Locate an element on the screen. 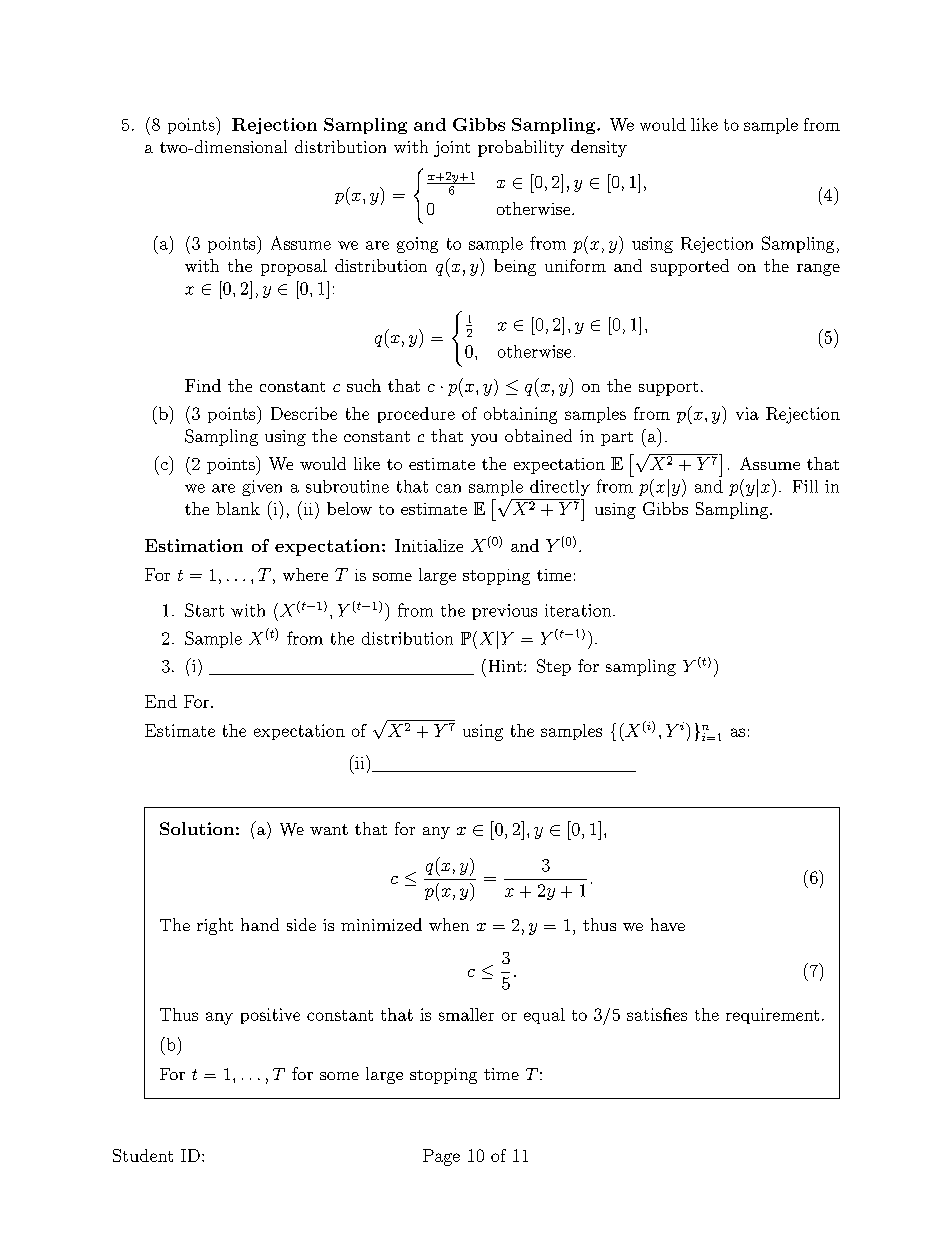  have is located at coordinates (668, 924).
